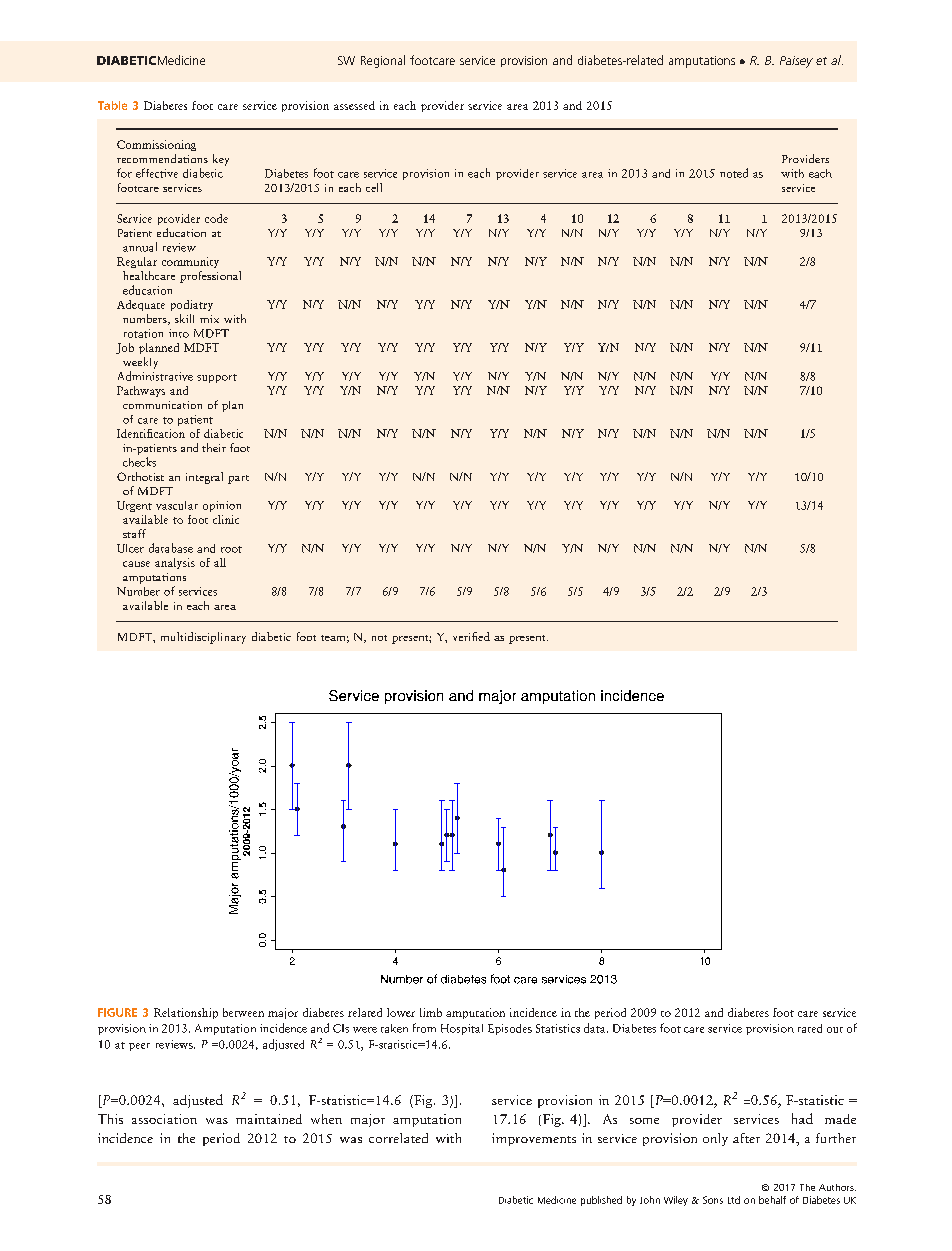 Image resolution: width=952 pixels, height=1251 pixels. I want to click on their, so click(214, 447).
